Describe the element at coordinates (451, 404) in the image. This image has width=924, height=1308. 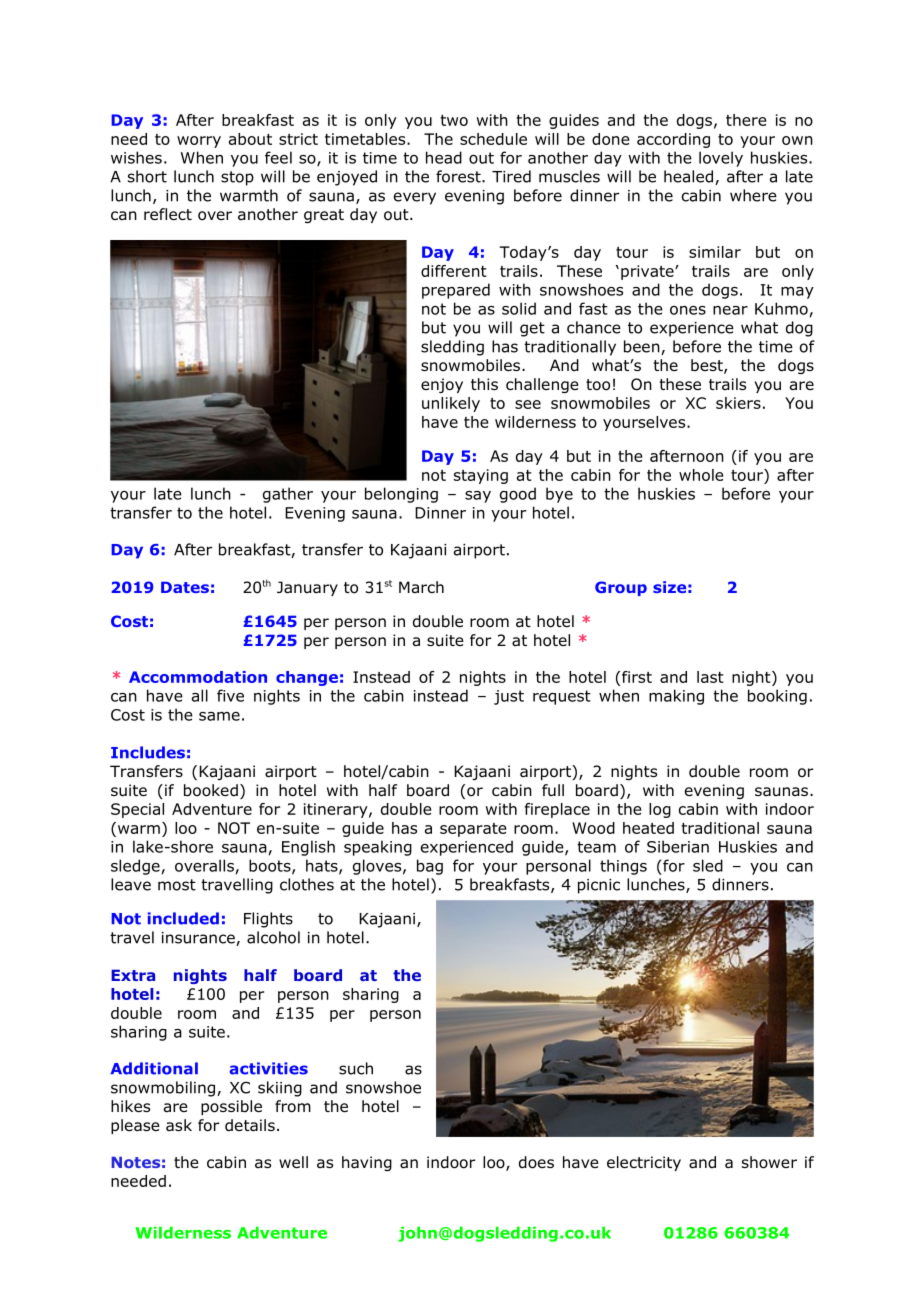
I see `unlikely` at that location.
